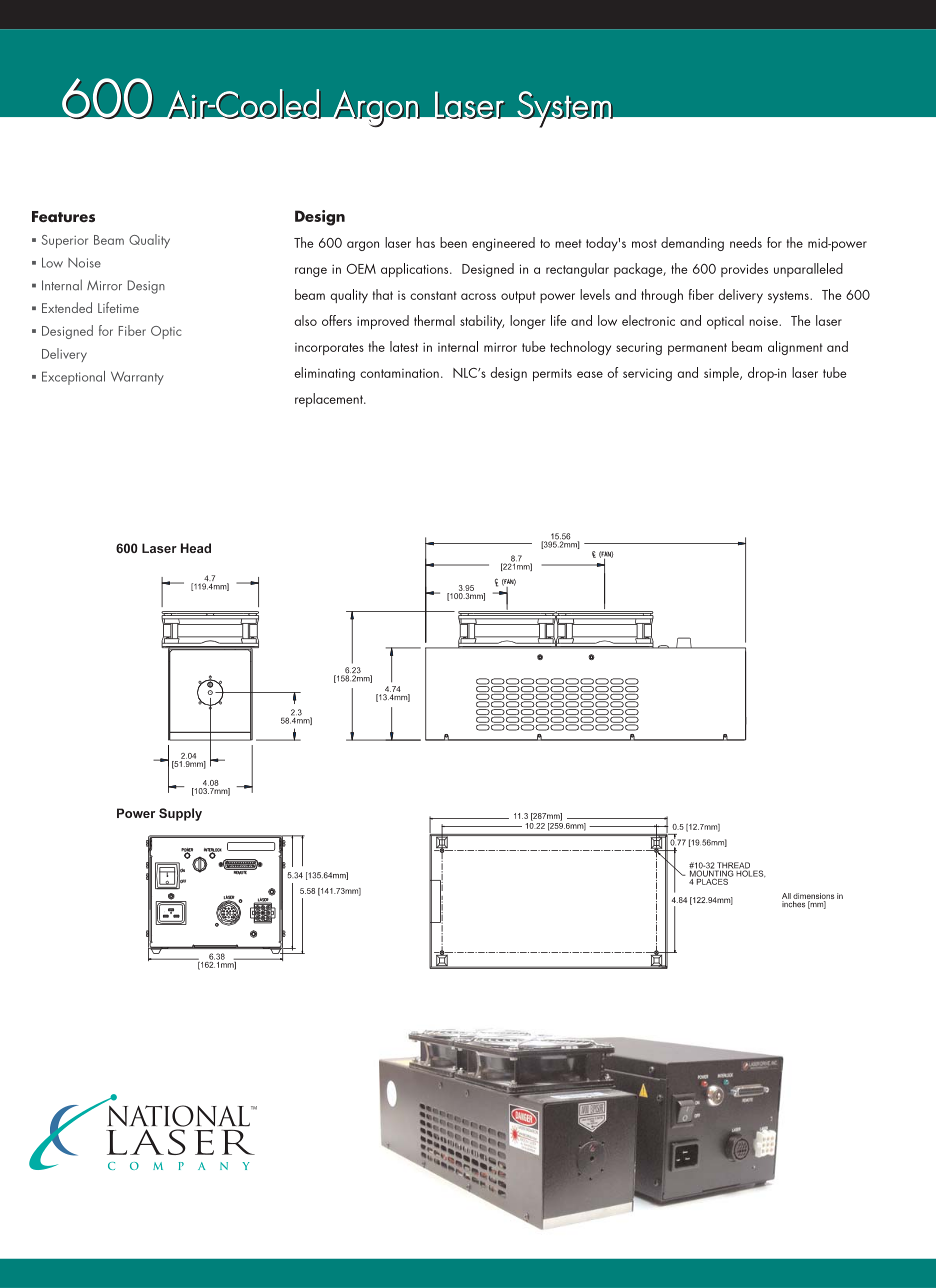  Describe the element at coordinates (404, 346) in the screenshot. I see `latest` at that location.
